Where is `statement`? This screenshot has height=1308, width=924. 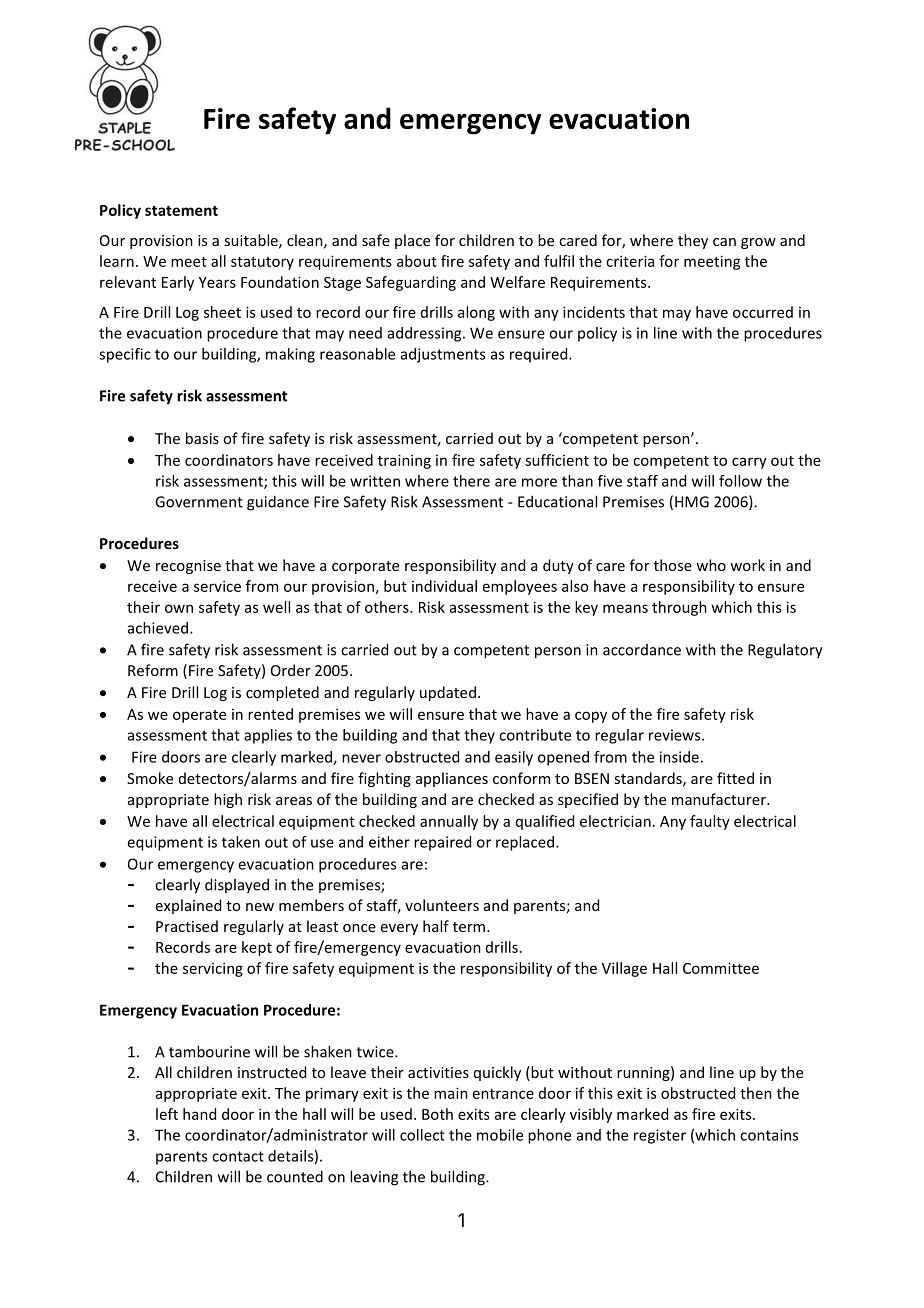 statement is located at coordinates (181, 210).
